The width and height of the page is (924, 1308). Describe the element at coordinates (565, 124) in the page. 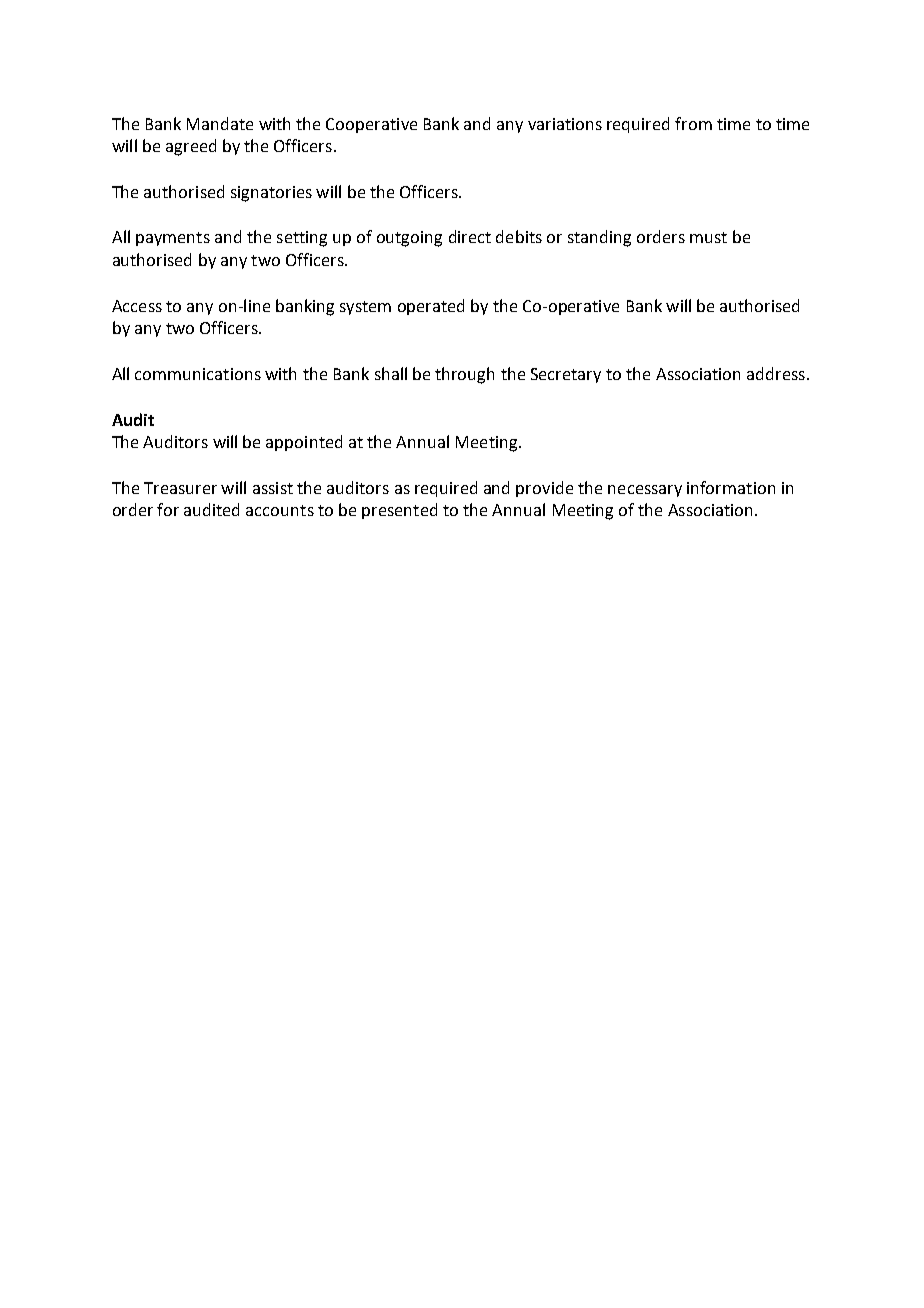

I see `variations` at that location.
